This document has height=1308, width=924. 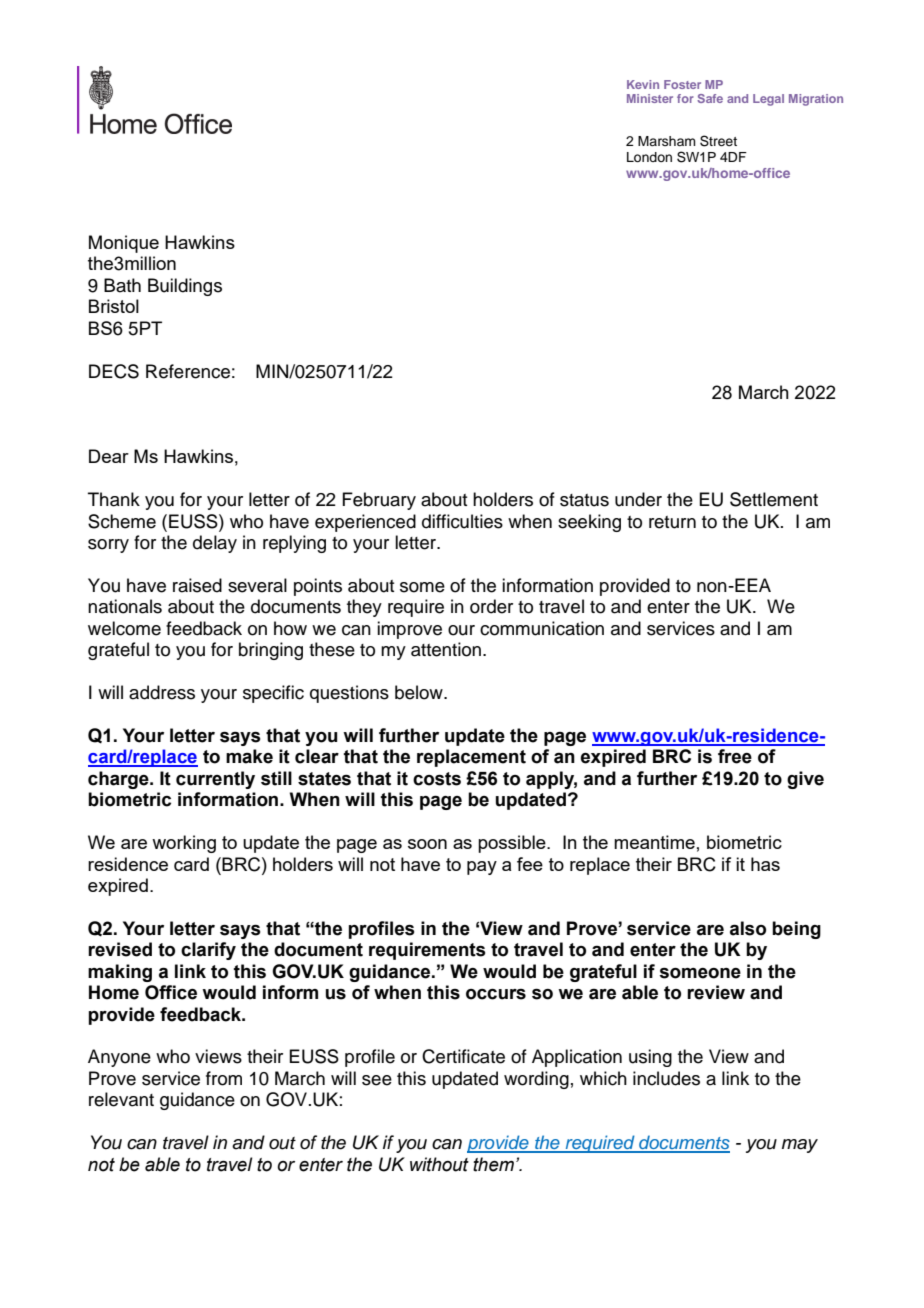 I want to click on Kevin, so click(x=643, y=84).
